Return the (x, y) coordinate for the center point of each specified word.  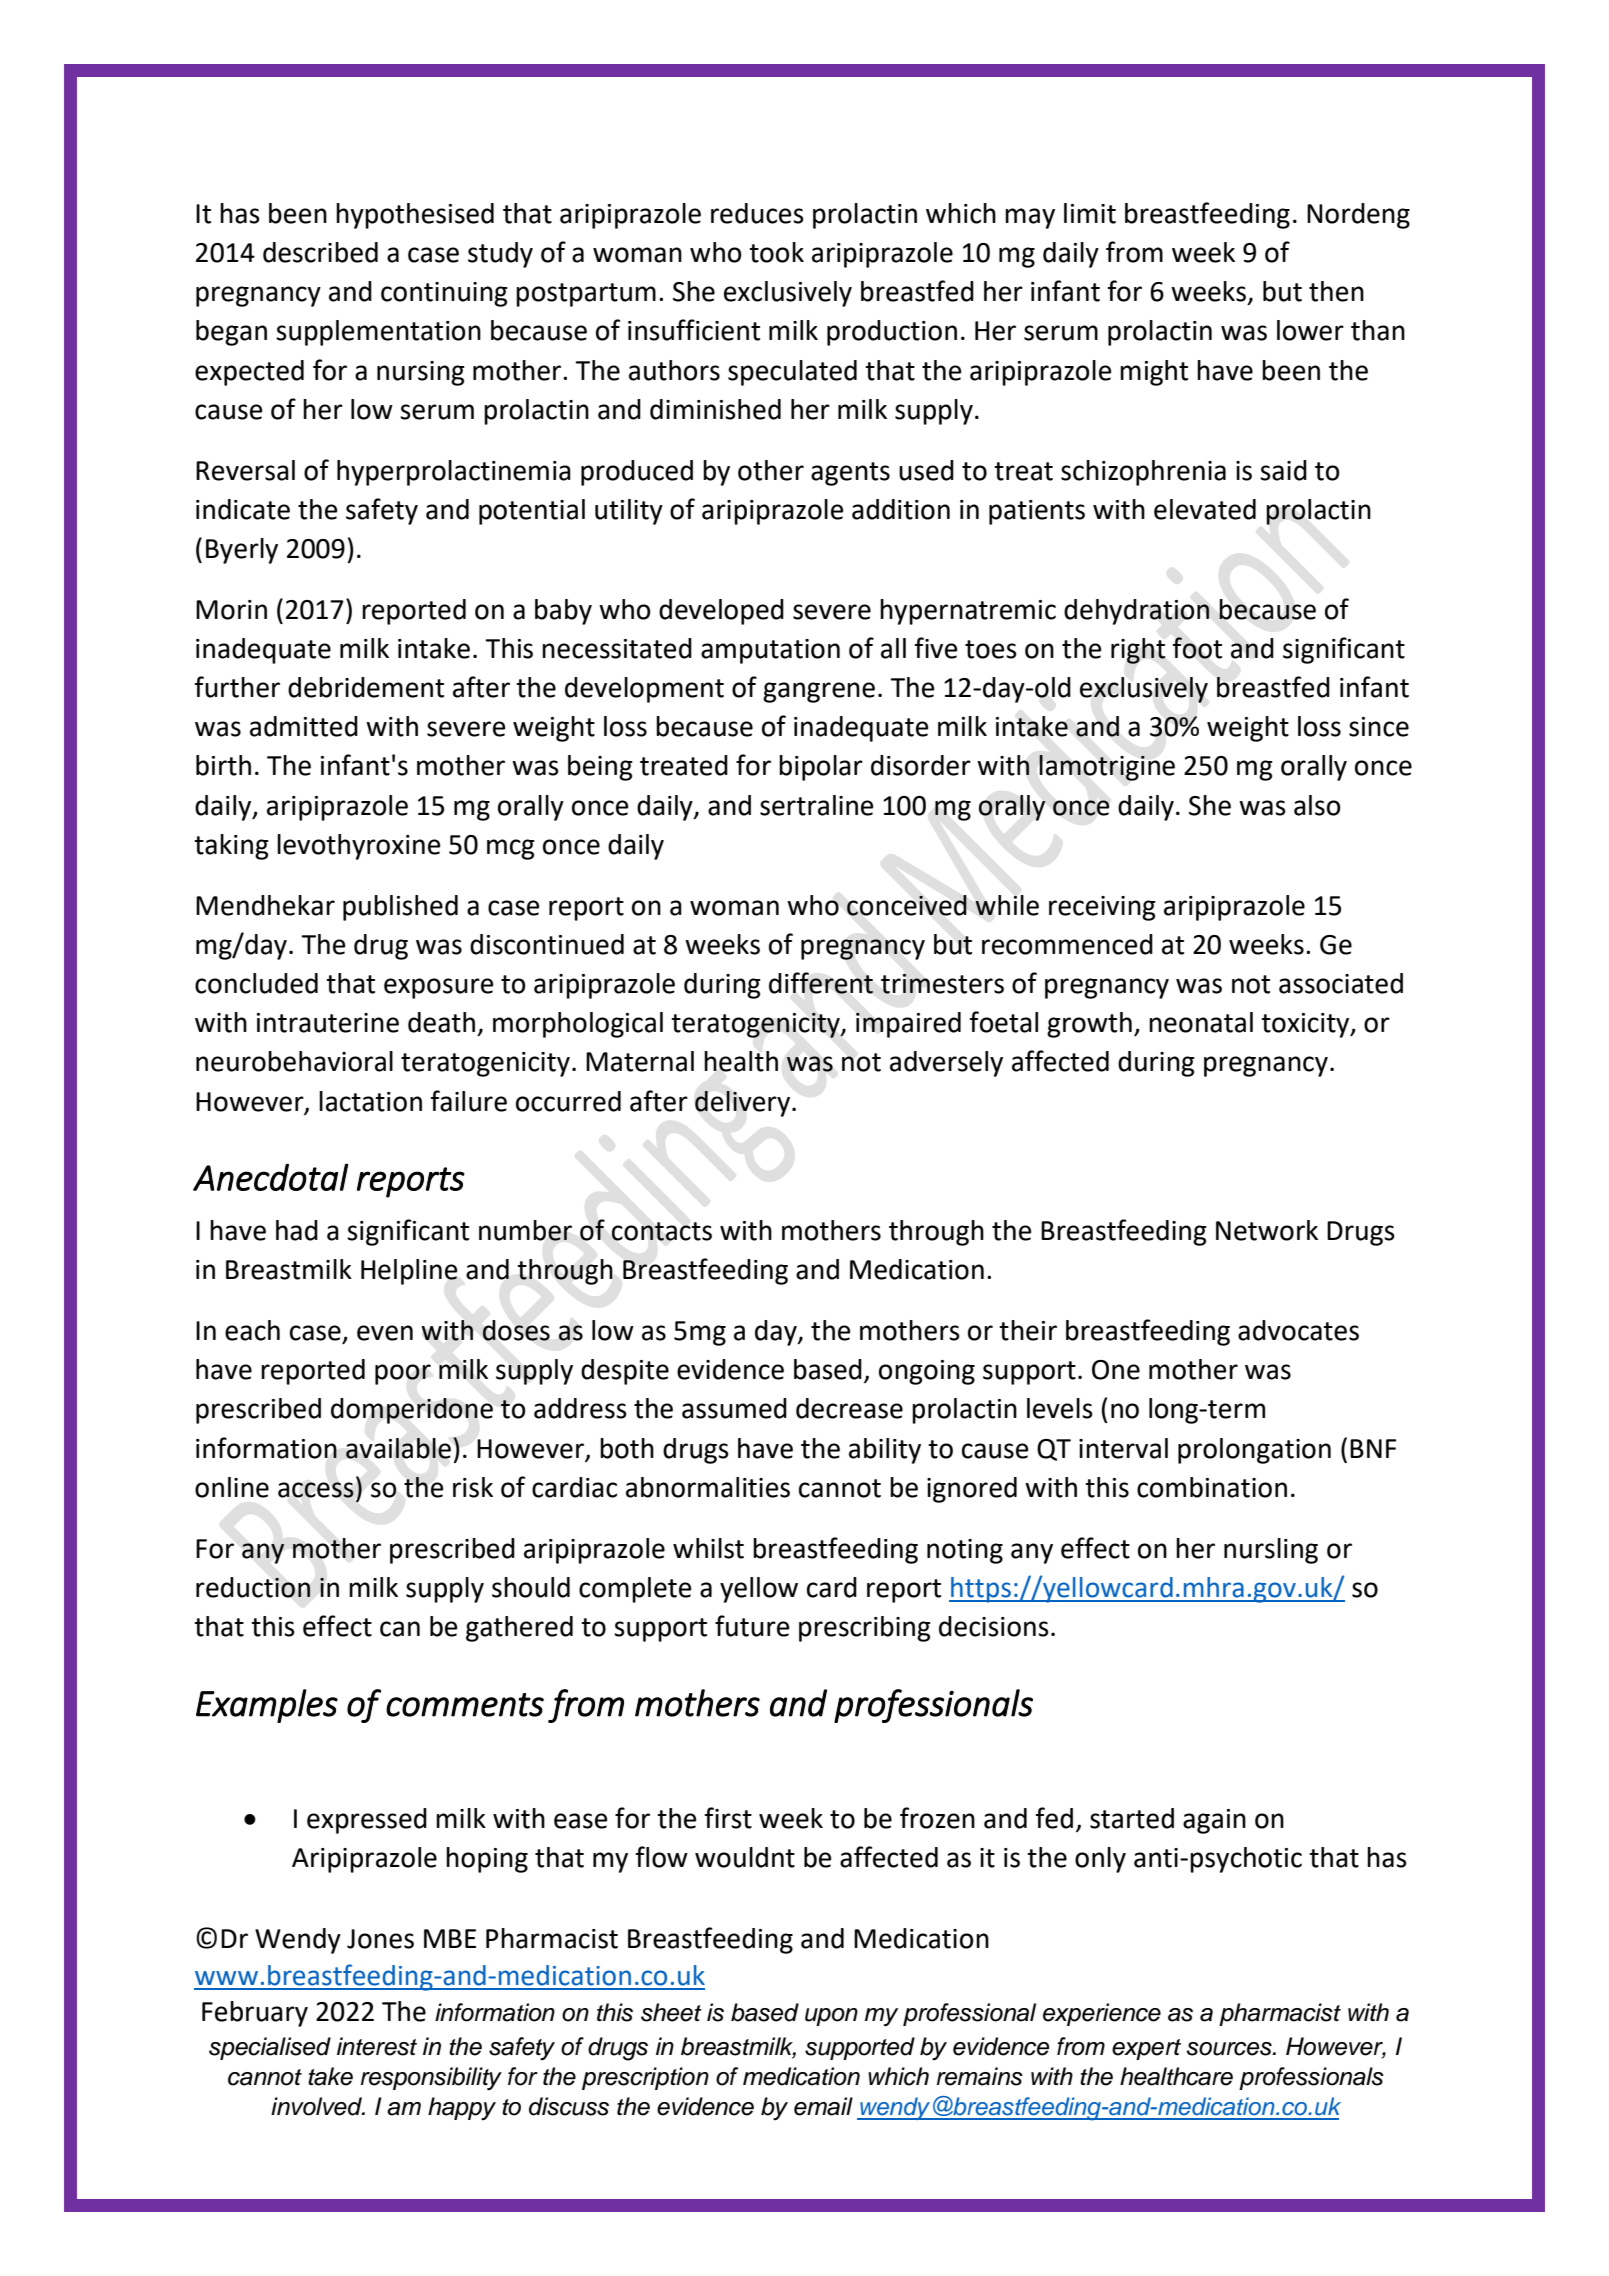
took (776, 252)
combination (1212, 1487)
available (400, 1448)
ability (885, 1451)
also (1317, 805)
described (320, 252)
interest (377, 2046)
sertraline (816, 805)
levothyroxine (358, 847)
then (1336, 291)
